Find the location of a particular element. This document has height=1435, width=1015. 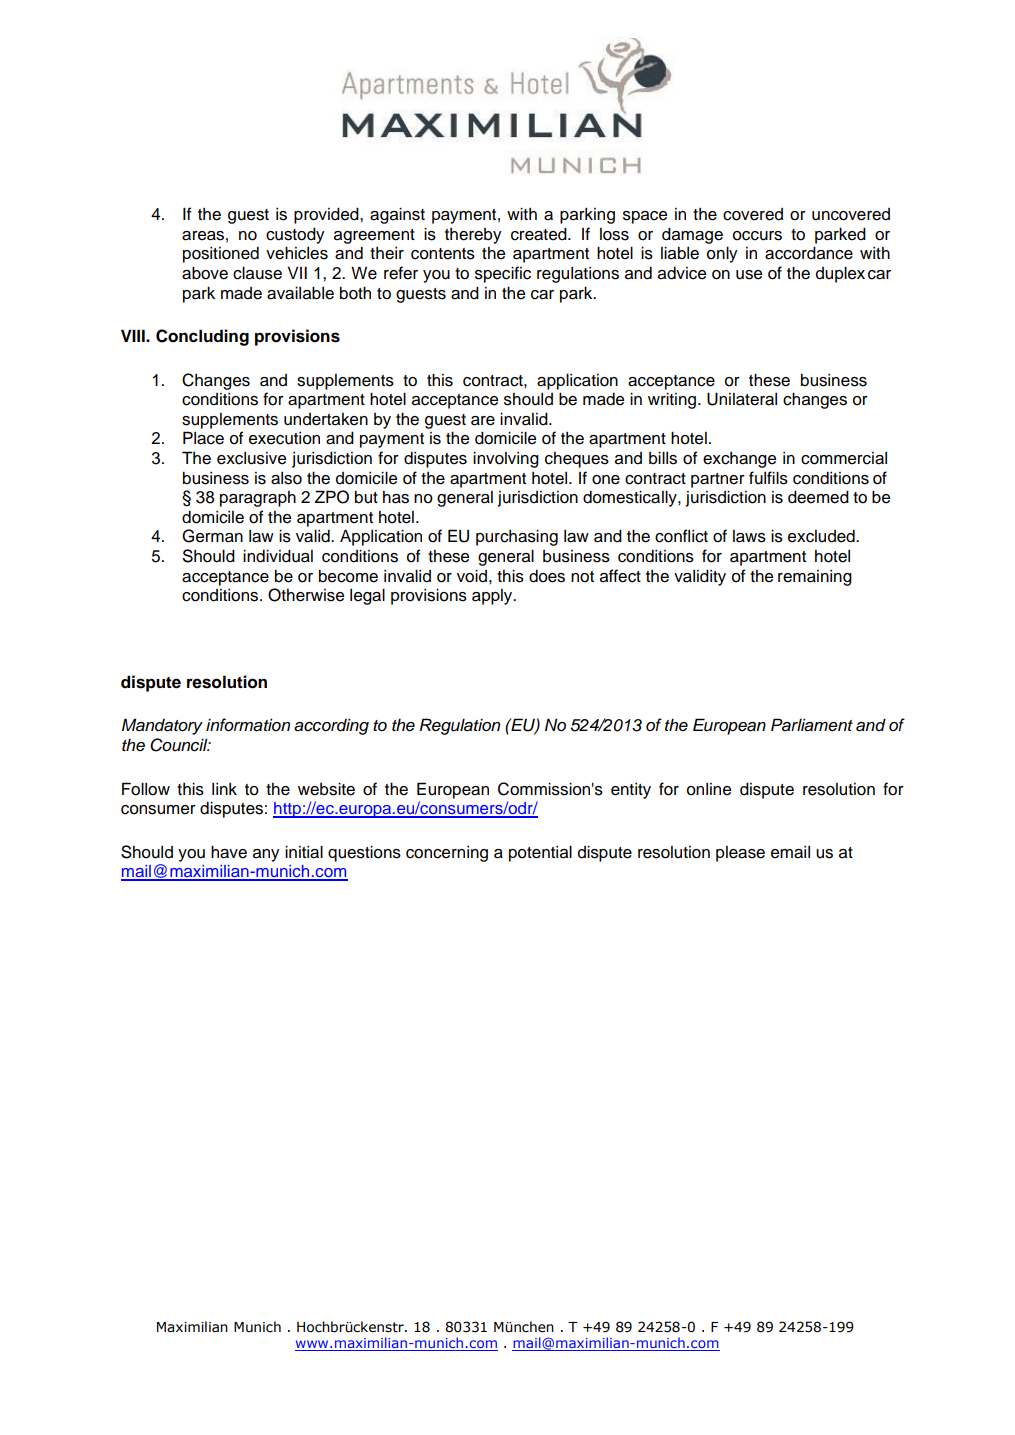

specific is located at coordinates (503, 274).
